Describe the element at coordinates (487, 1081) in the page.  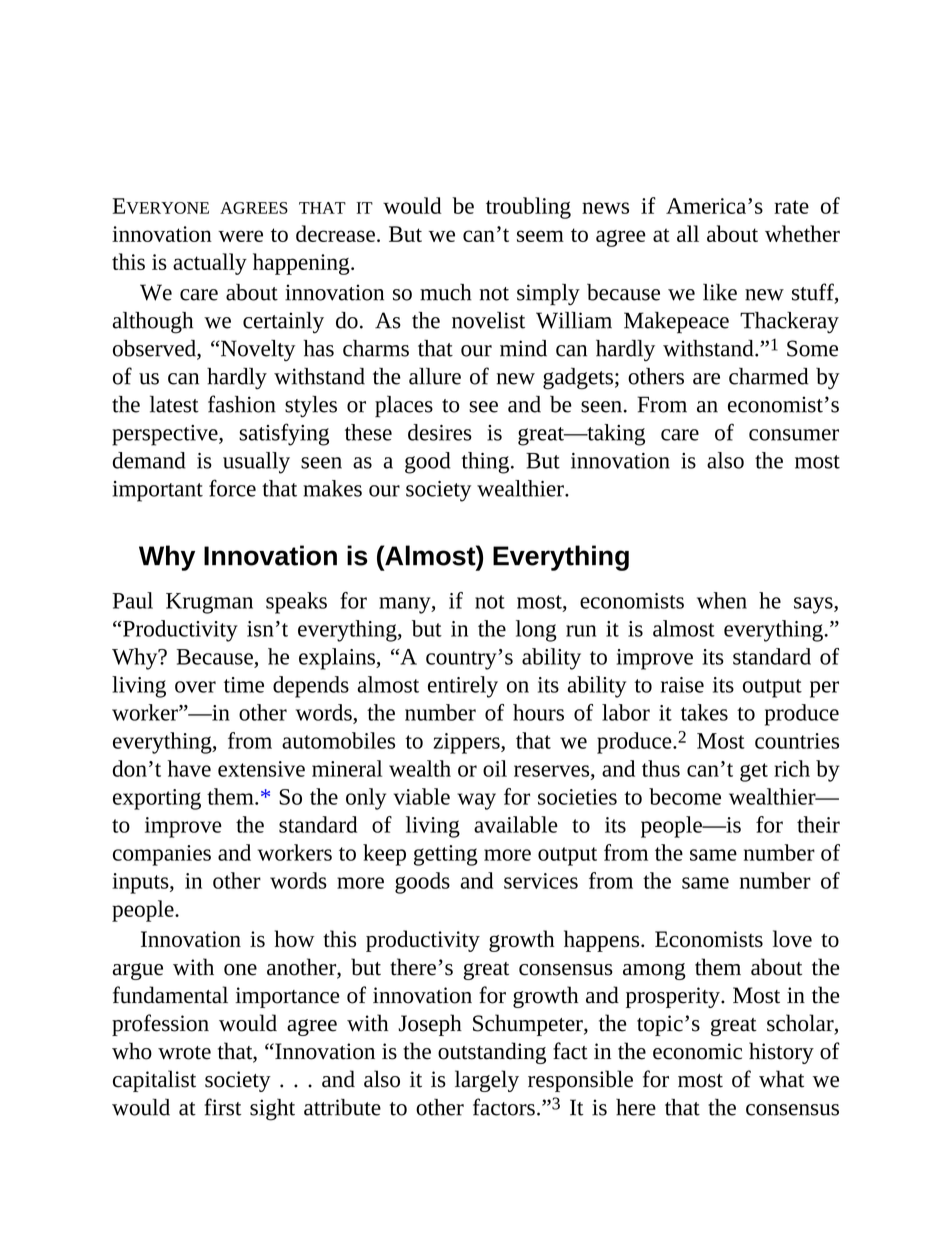
I see `largely` at that location.
